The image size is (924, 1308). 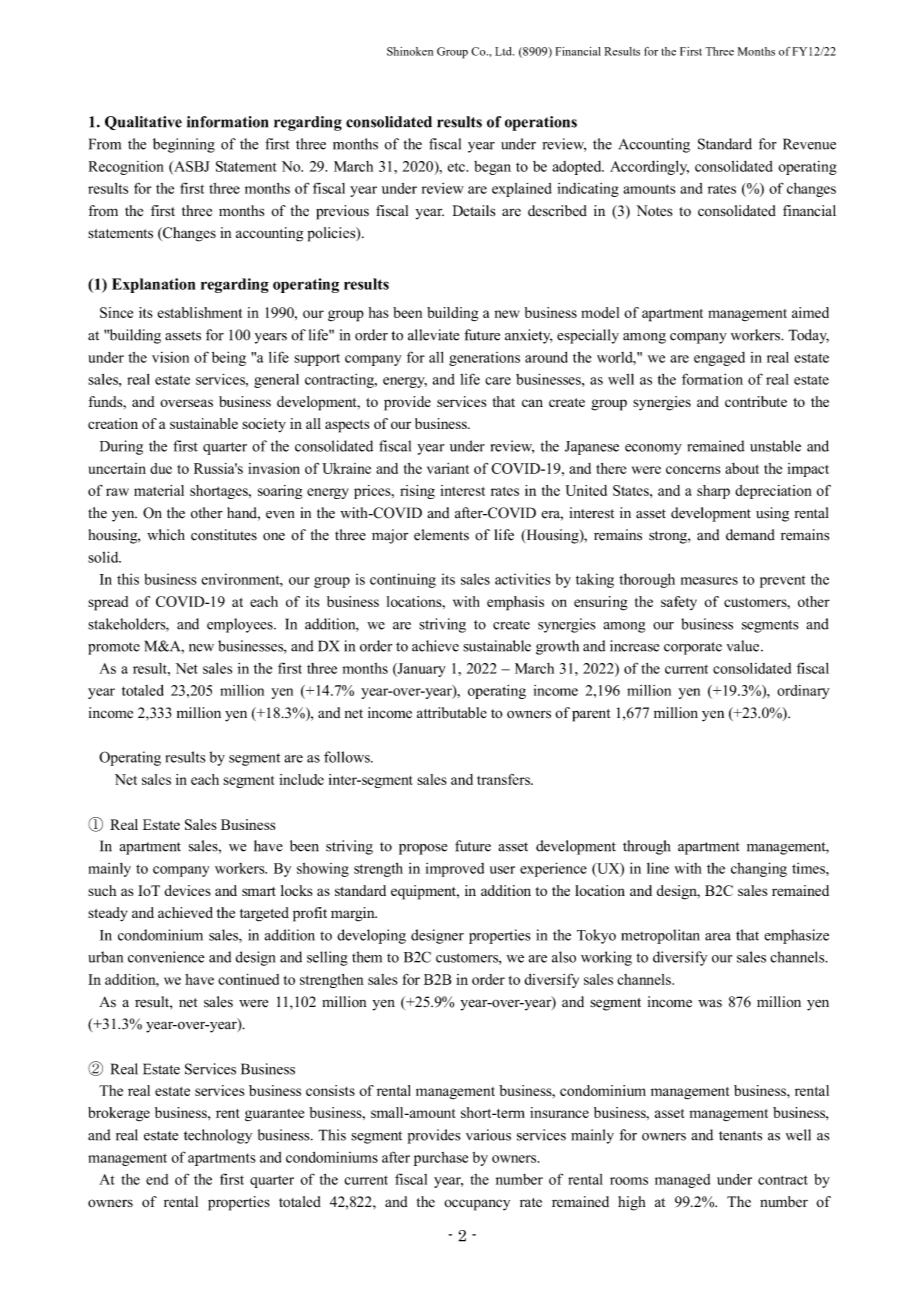 I want to click on purchase, so click(x=441, y=1159).
